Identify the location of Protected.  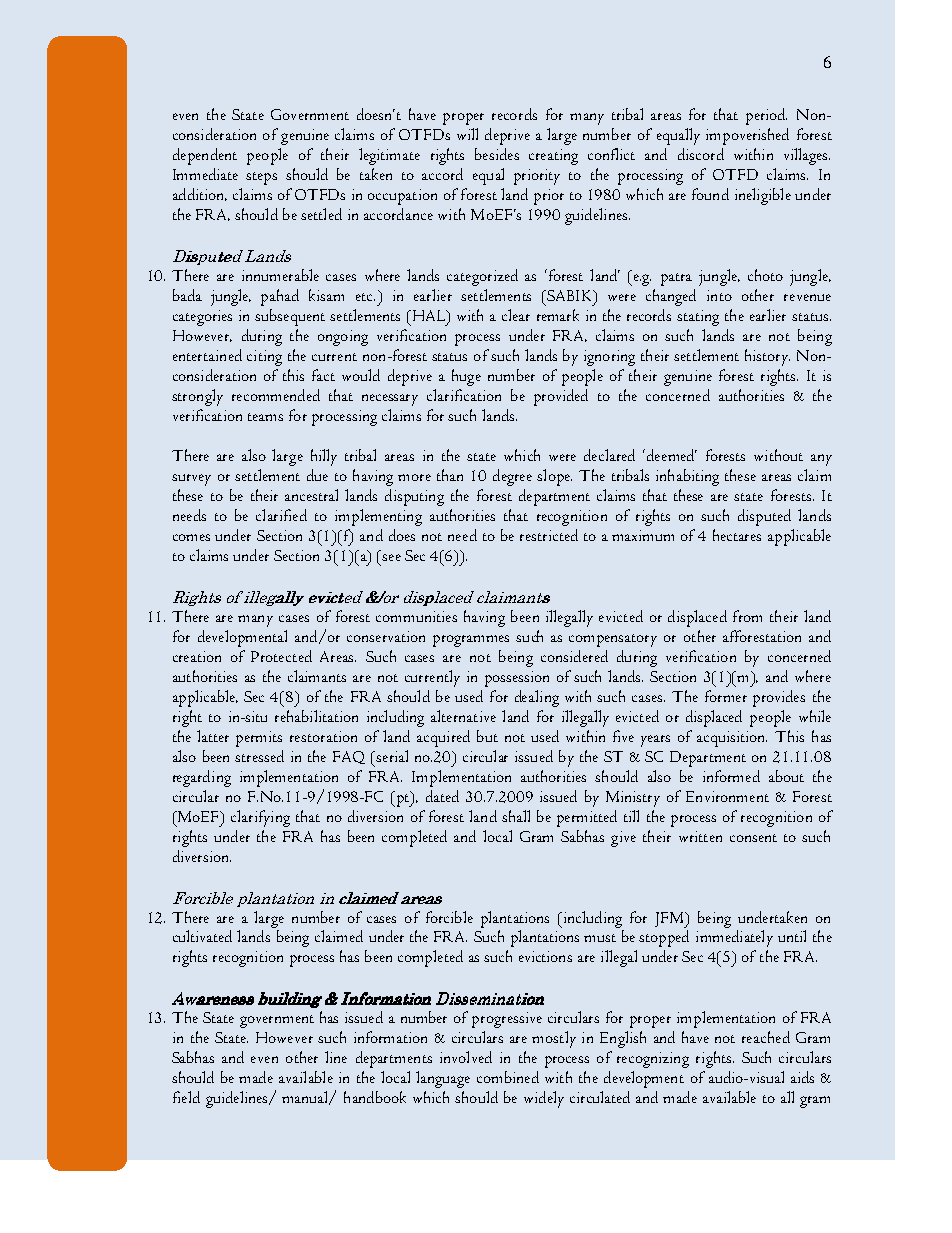
(281, 656).
